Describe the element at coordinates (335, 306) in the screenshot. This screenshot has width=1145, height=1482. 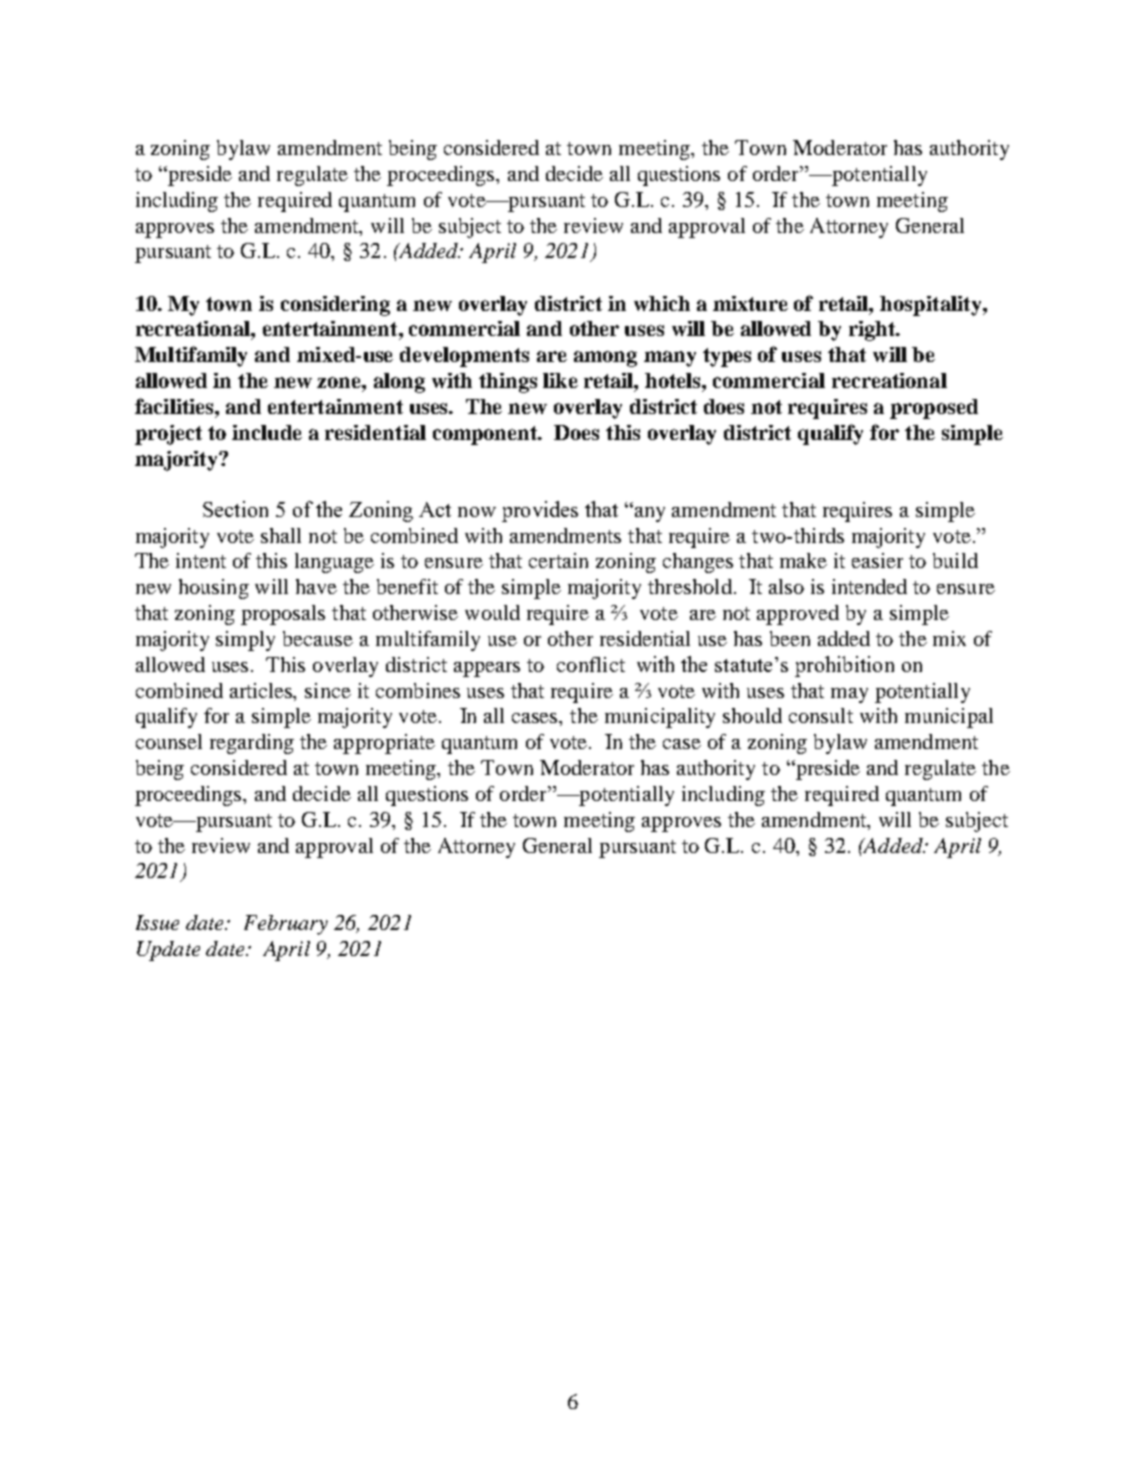
I see `considering` at that location.
